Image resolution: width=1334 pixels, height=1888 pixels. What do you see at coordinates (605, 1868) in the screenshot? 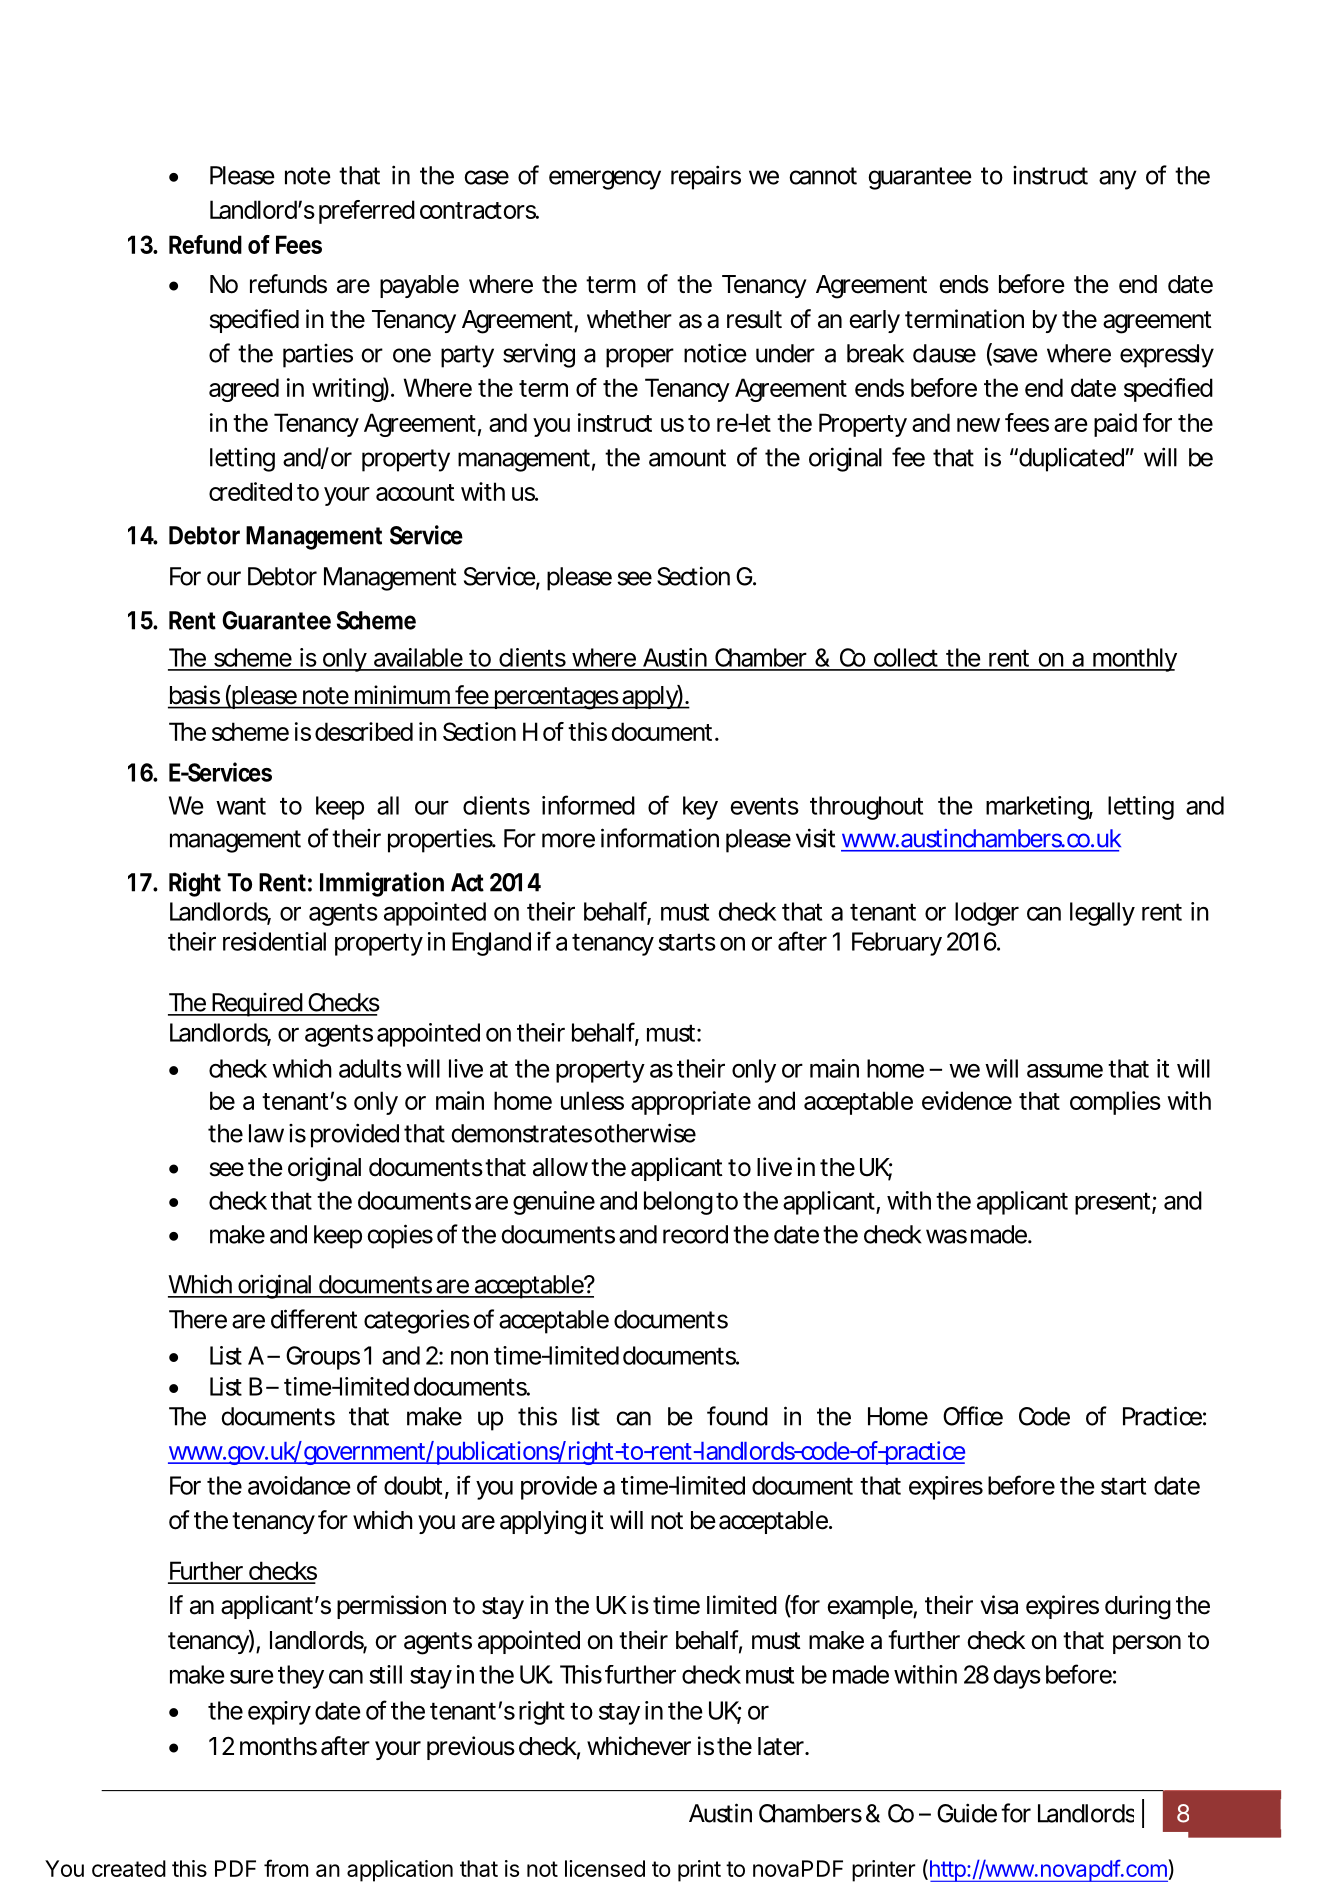
I see `licensed` at bounding box center [605, 1868].
